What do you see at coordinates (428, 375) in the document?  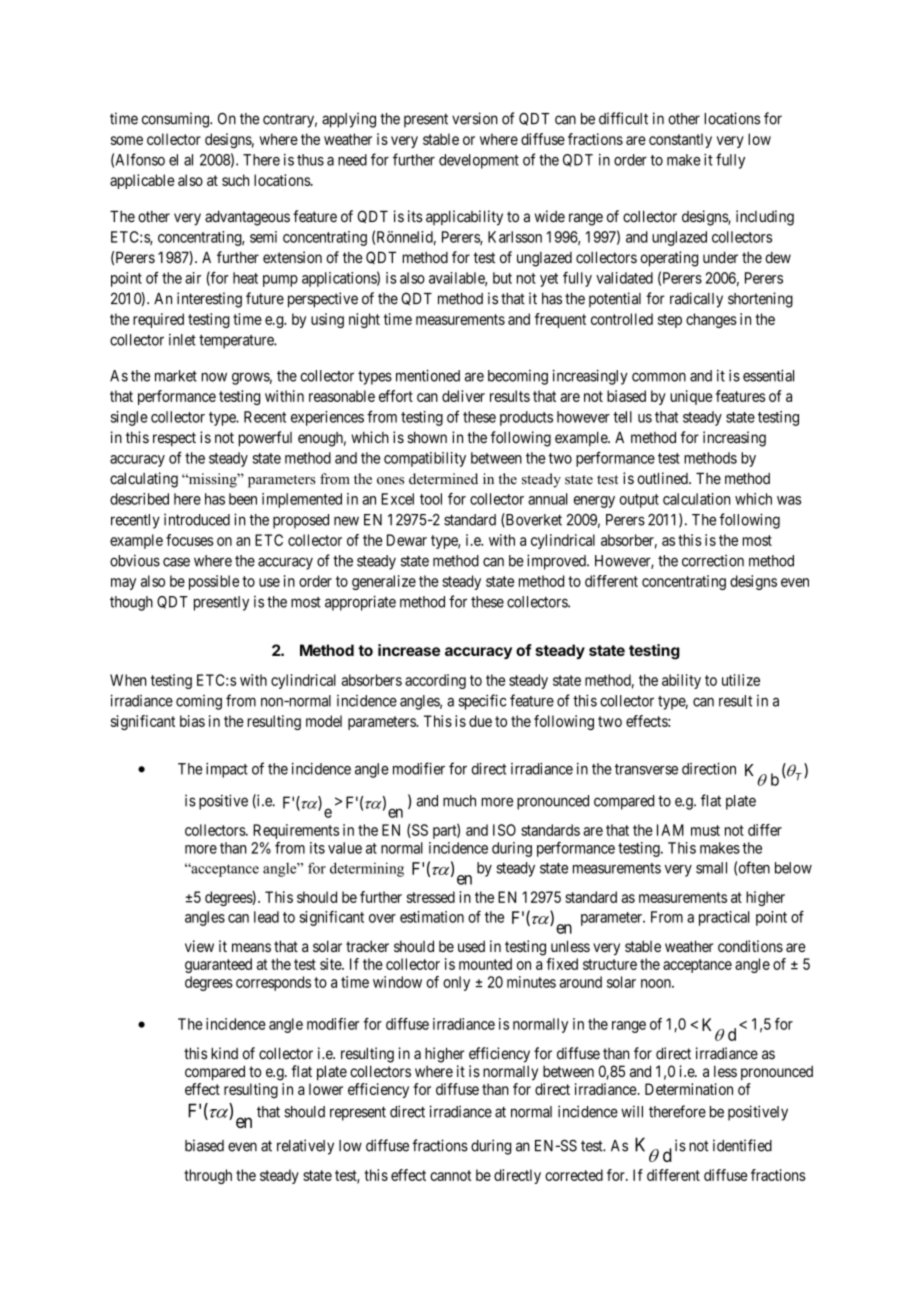 I see `mentioned` at bounding box center [428, 375].
